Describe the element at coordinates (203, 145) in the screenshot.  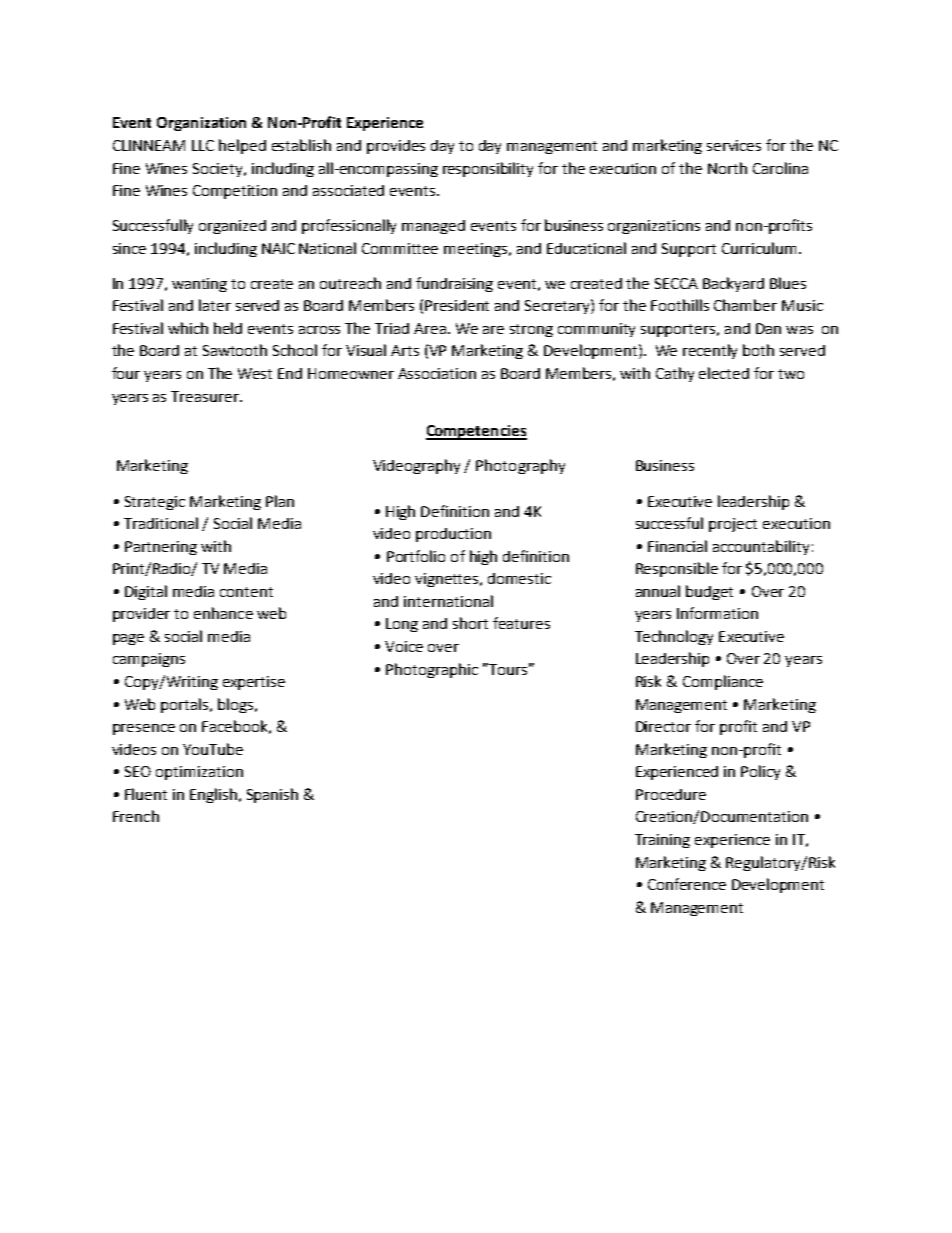
I see `LLC` at that location.
